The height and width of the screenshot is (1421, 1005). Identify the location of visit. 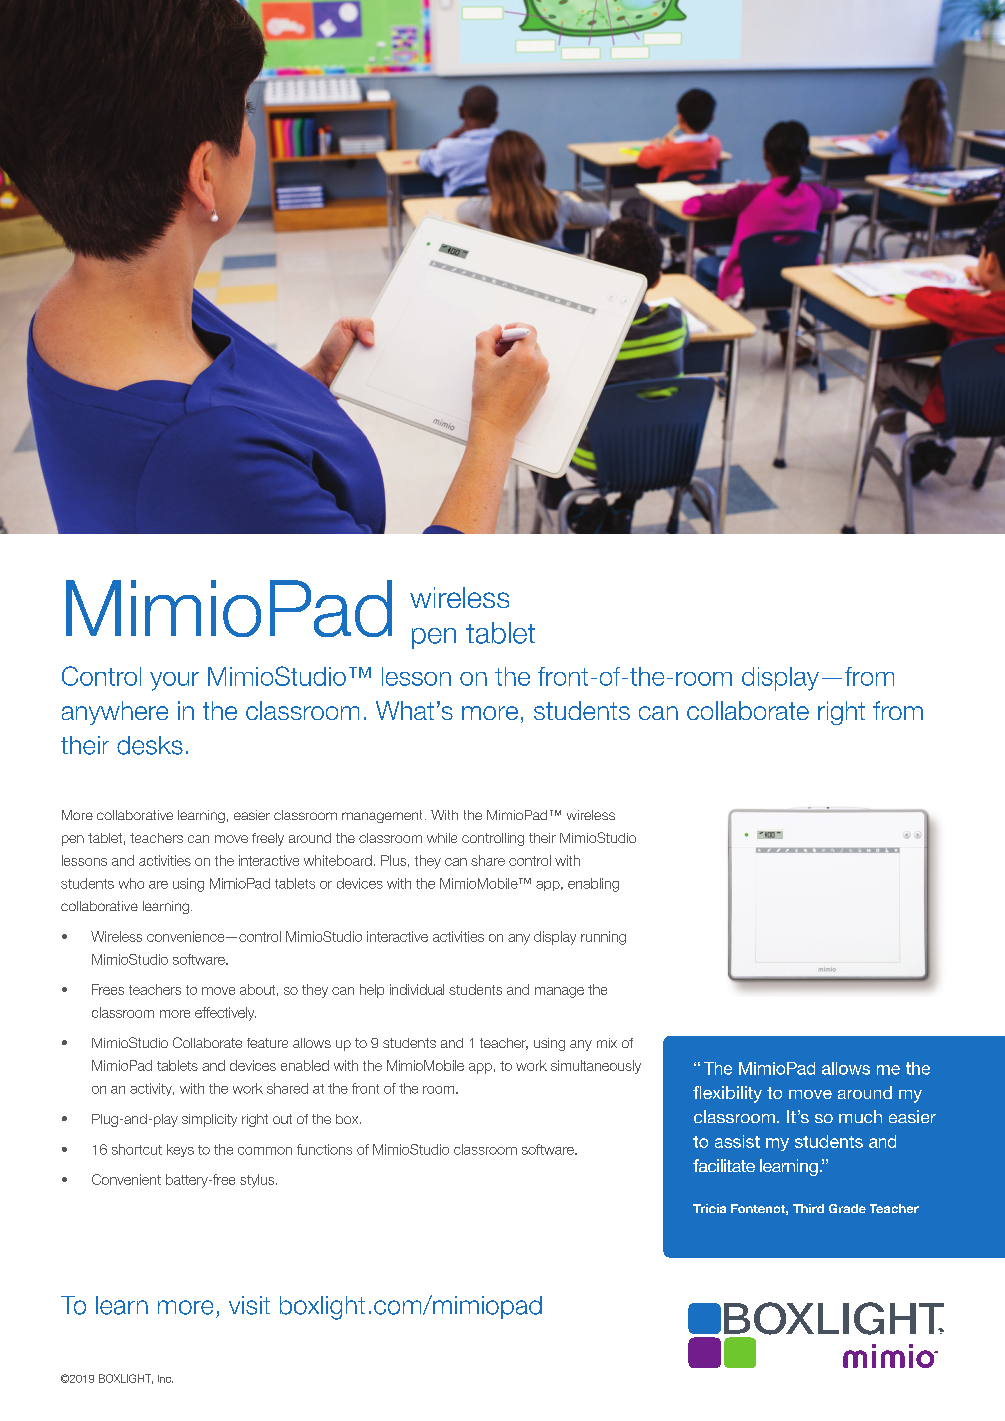
(249, 1305).
